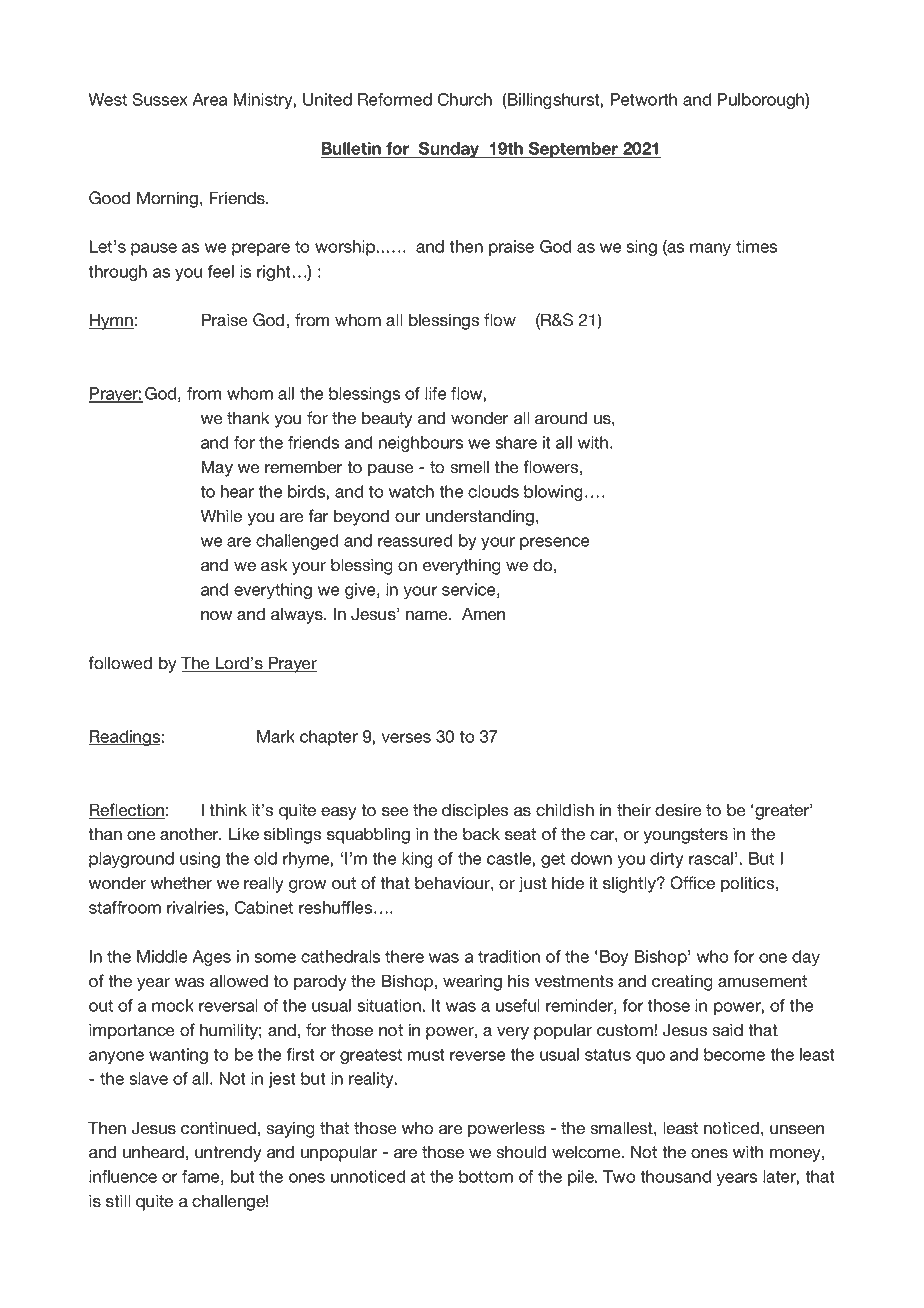  I want to click on another, so click(190, 834).
